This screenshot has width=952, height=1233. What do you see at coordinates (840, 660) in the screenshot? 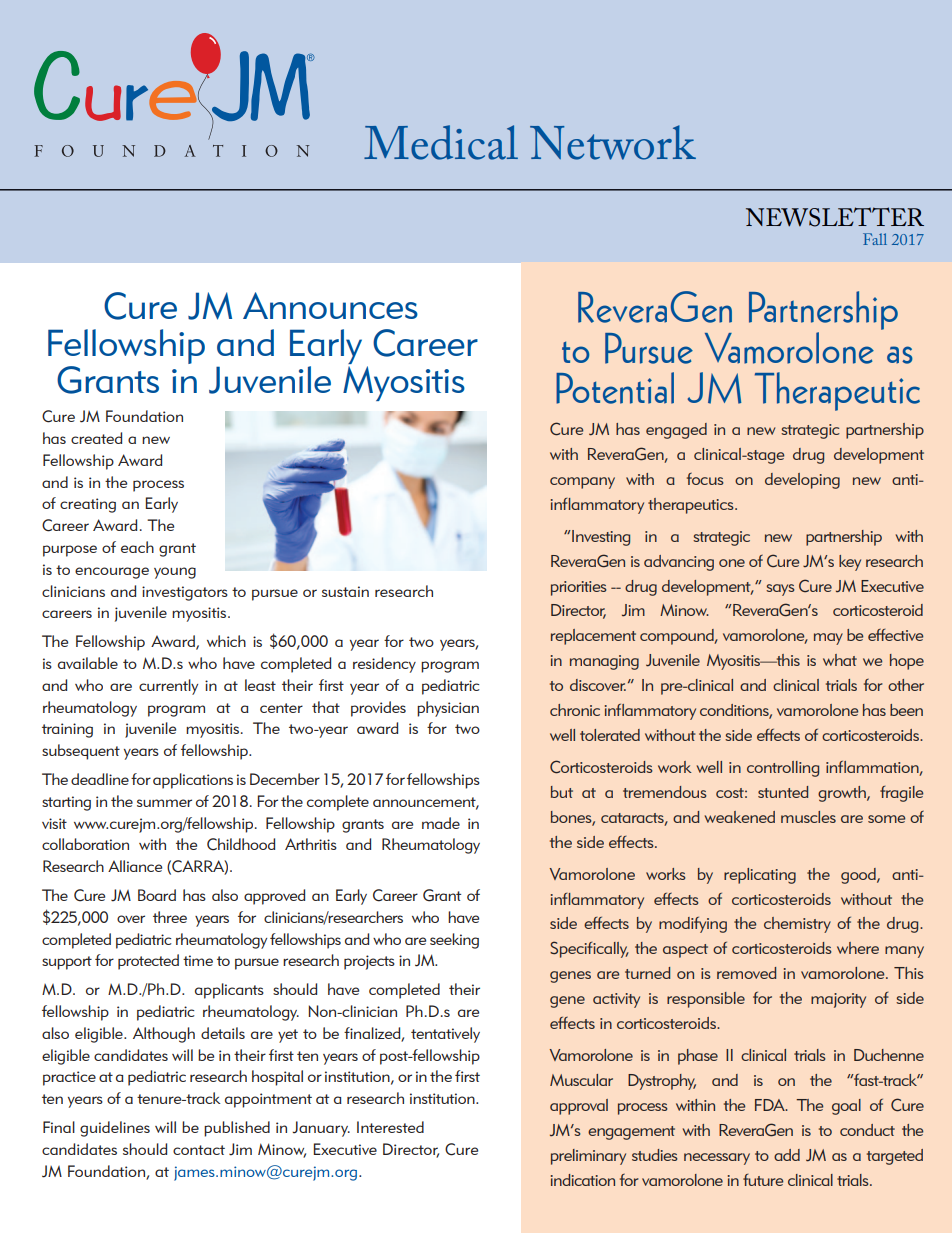
I see `what` at bounding box center [840, 660].
